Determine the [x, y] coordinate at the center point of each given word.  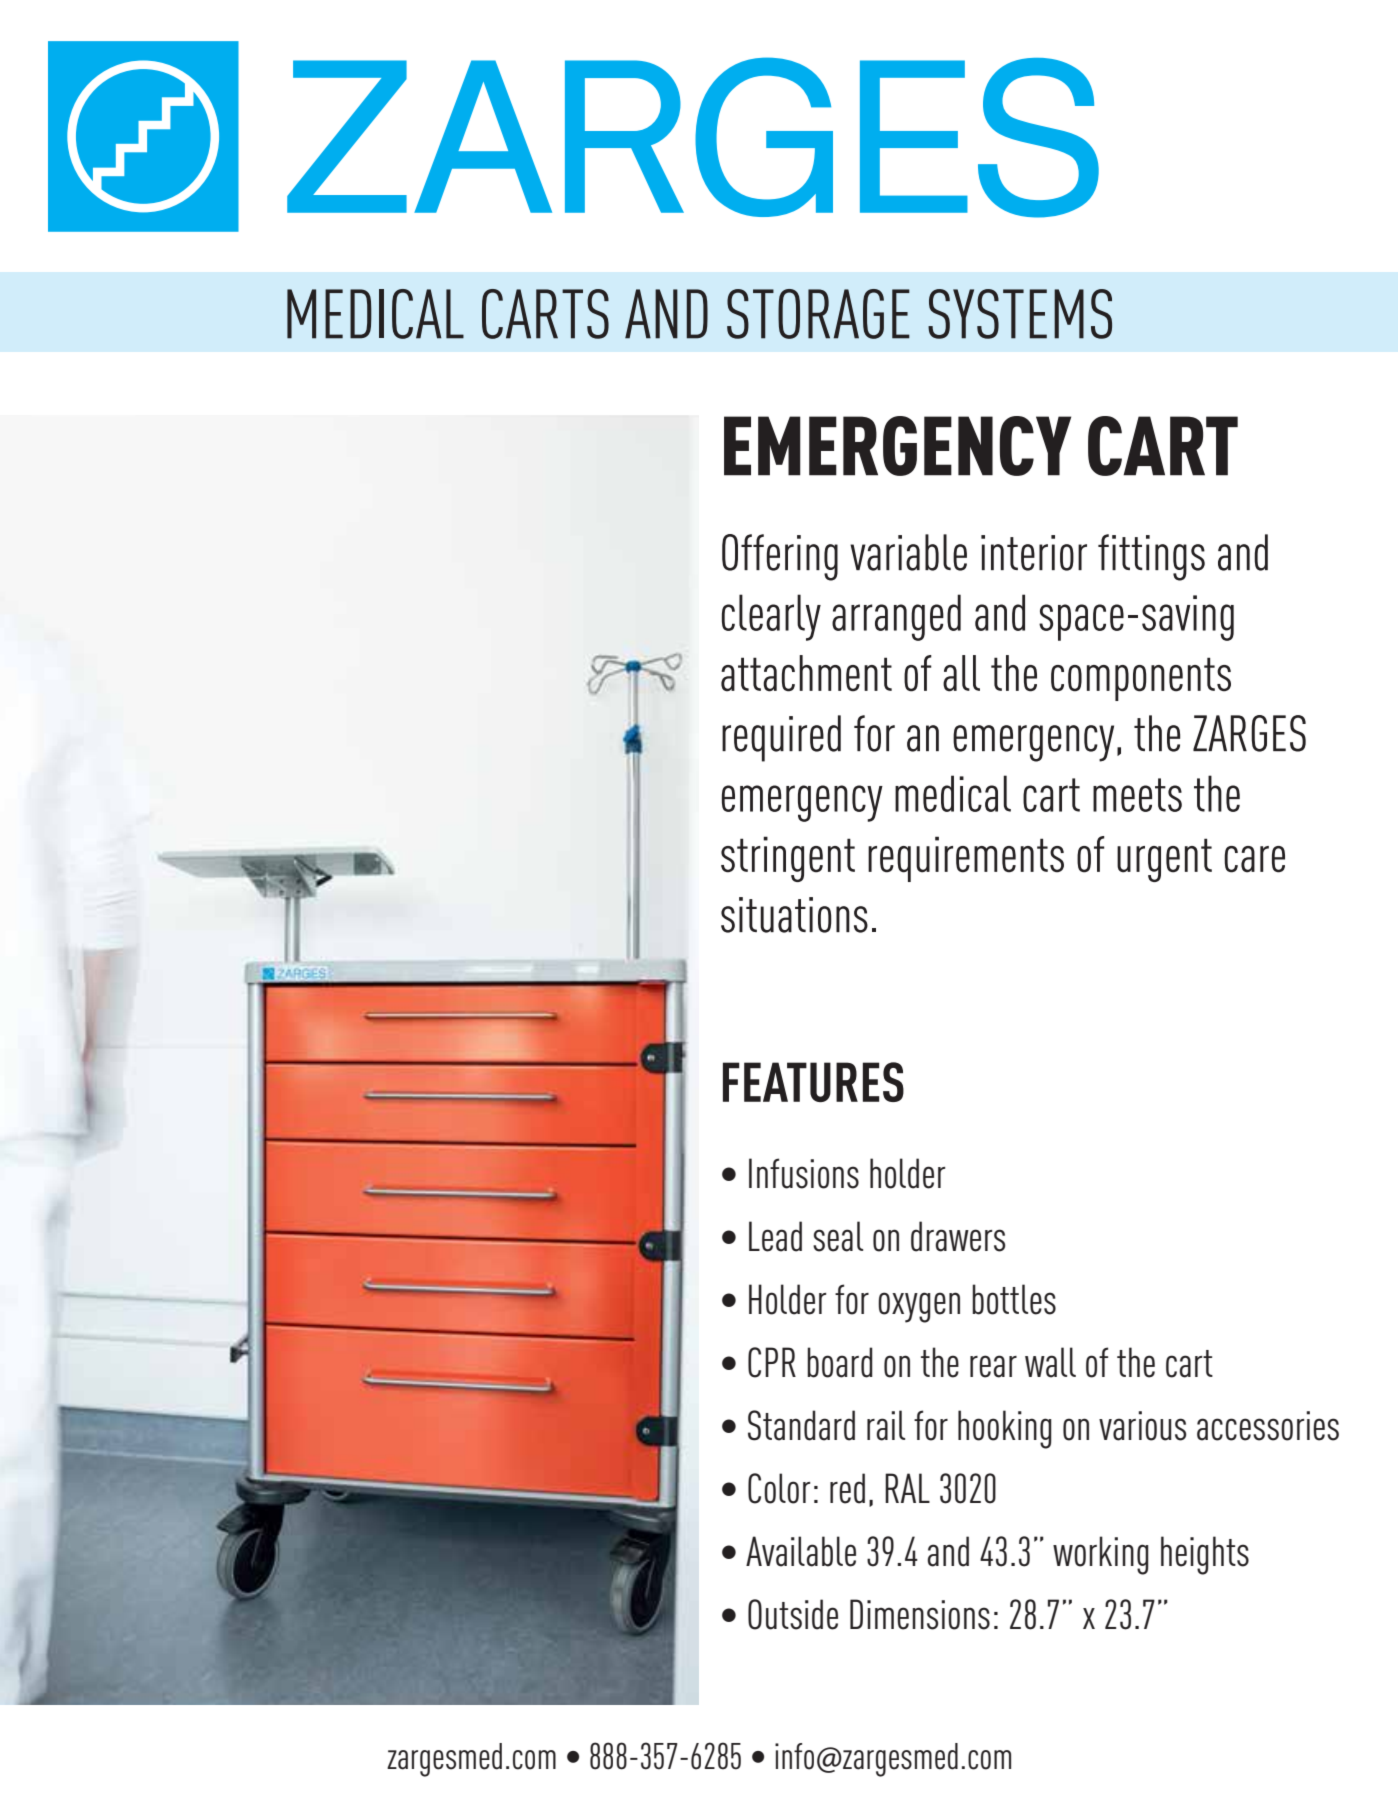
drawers [958, 1236]
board [840, 1362]
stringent [788, 859]
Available [801, 1551]
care [1254, 859]
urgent [1164, 860]
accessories [1268, 1426]
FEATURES [813, 1082]
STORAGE [818, 314]
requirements [966, 859]
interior [1034, 553]
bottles [1014, 1299]
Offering [780, 557]
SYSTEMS [1020, 314]
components [1141, 679]
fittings [1151, 557]
